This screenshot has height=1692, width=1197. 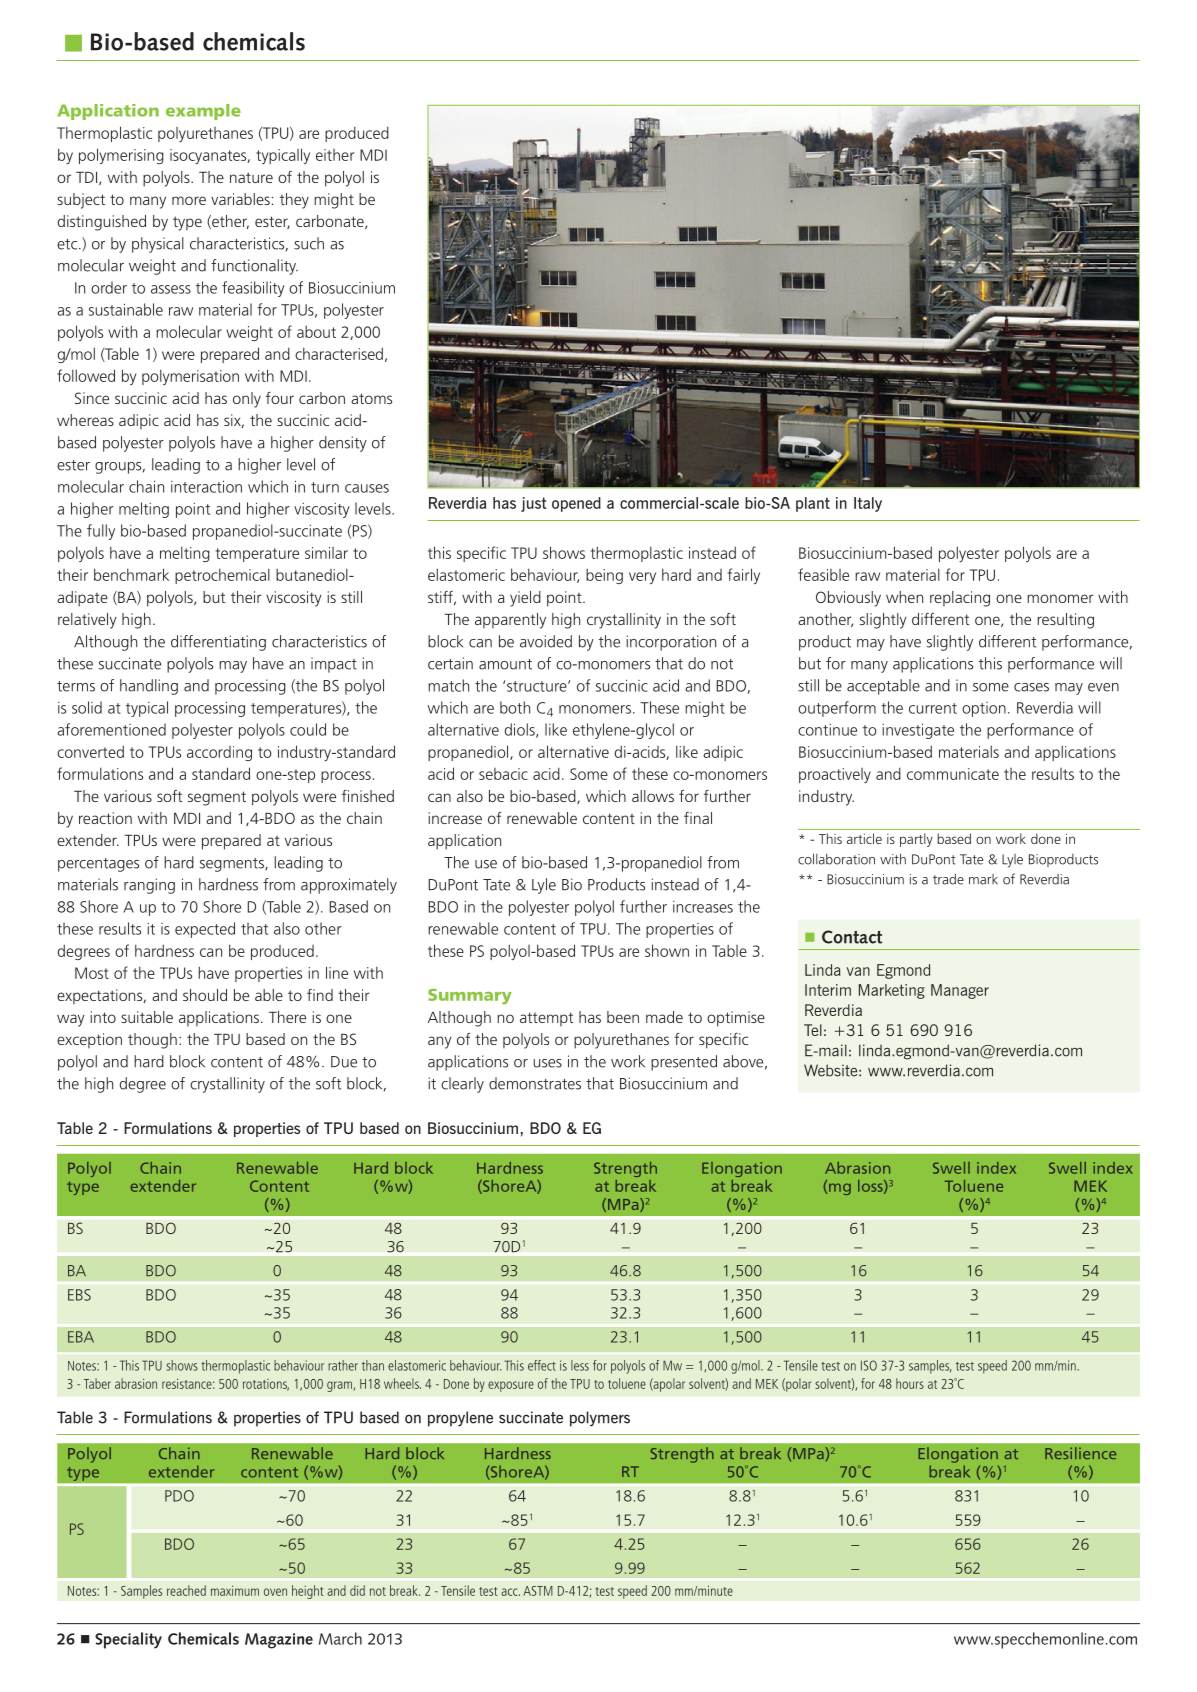 I want to click on demonstrates, so click(x=535, y=1083).
